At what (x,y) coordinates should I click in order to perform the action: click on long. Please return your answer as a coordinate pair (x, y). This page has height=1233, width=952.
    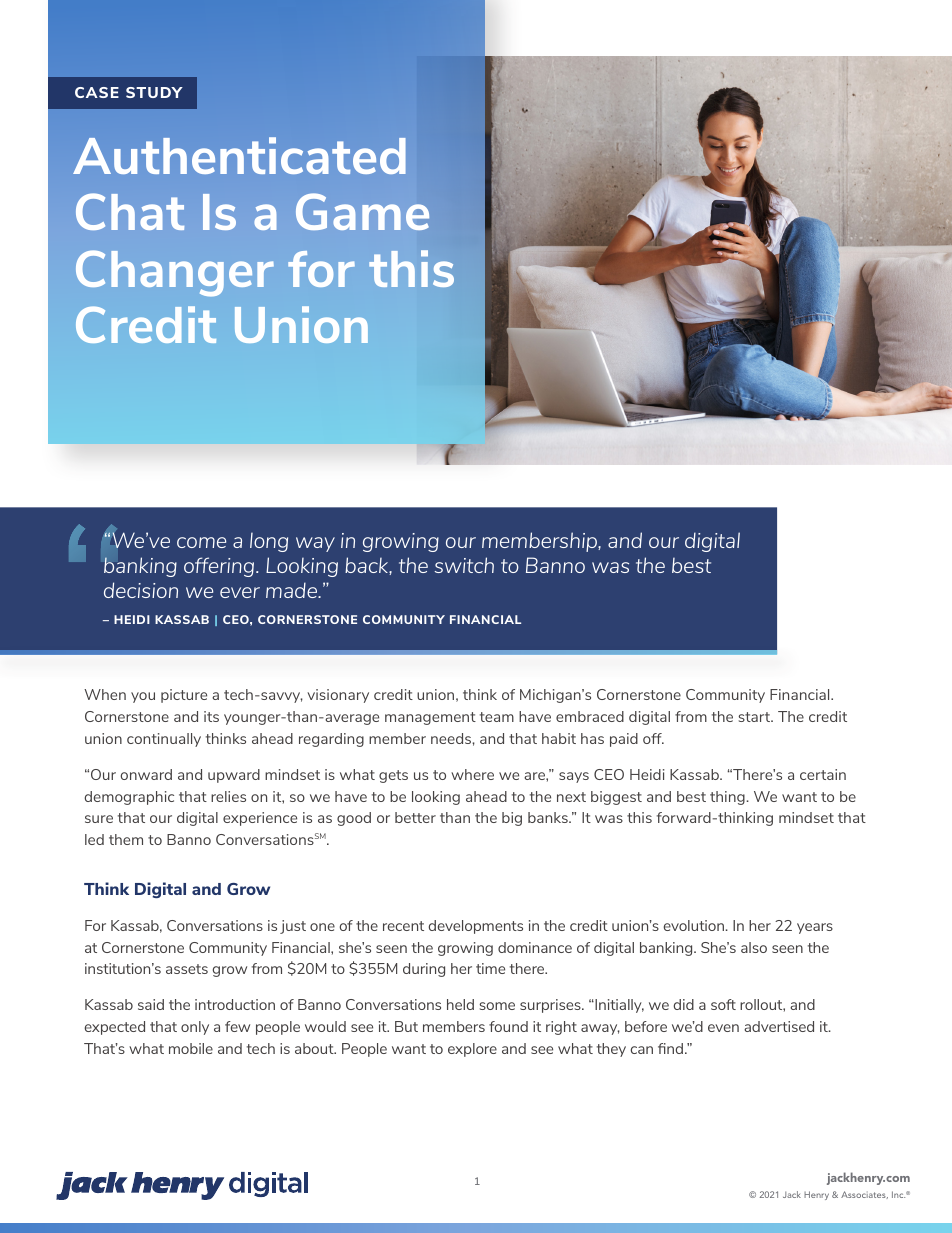
    Looking at the image, I should click on (269, 542).
